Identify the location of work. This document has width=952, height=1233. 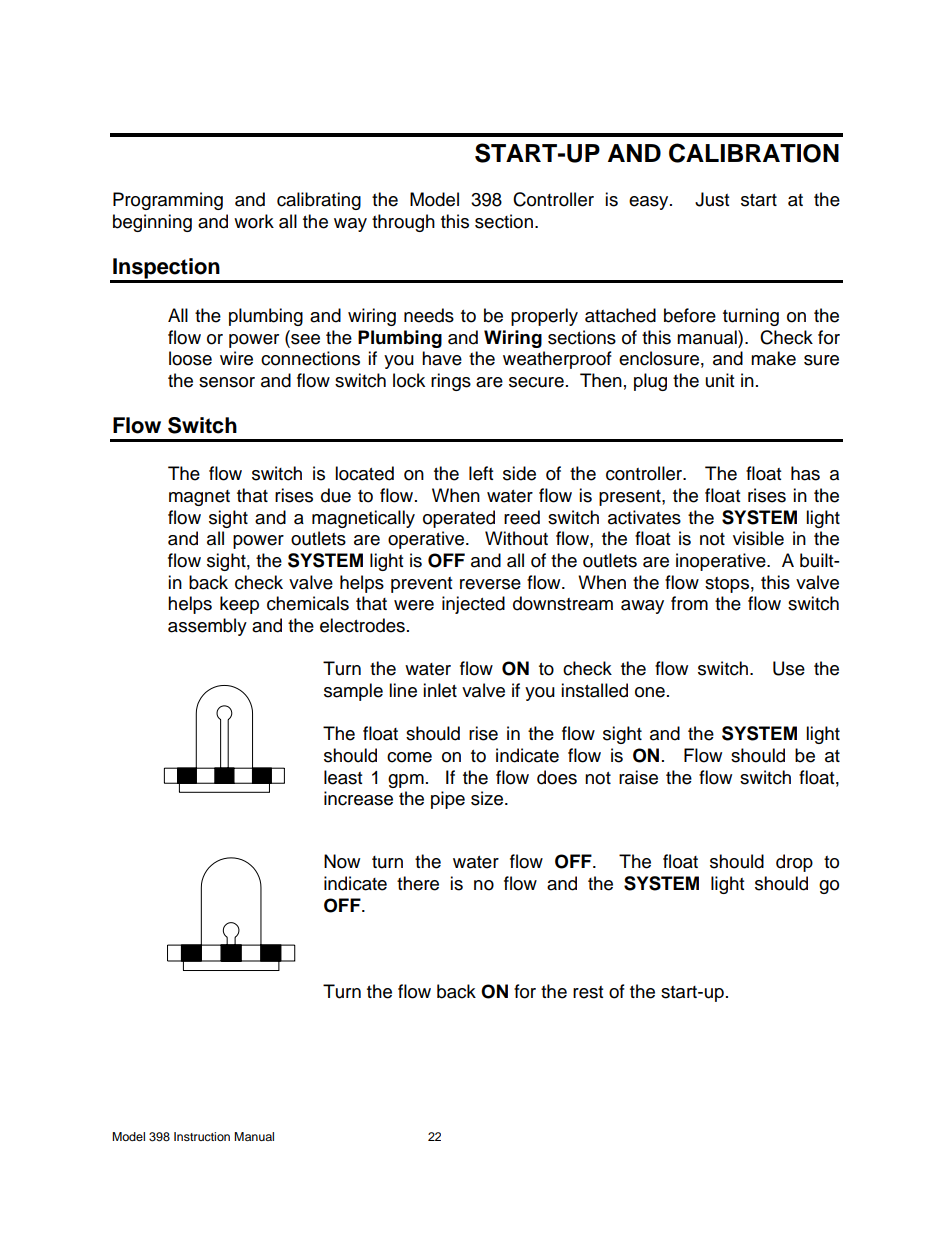
(254, 221).
